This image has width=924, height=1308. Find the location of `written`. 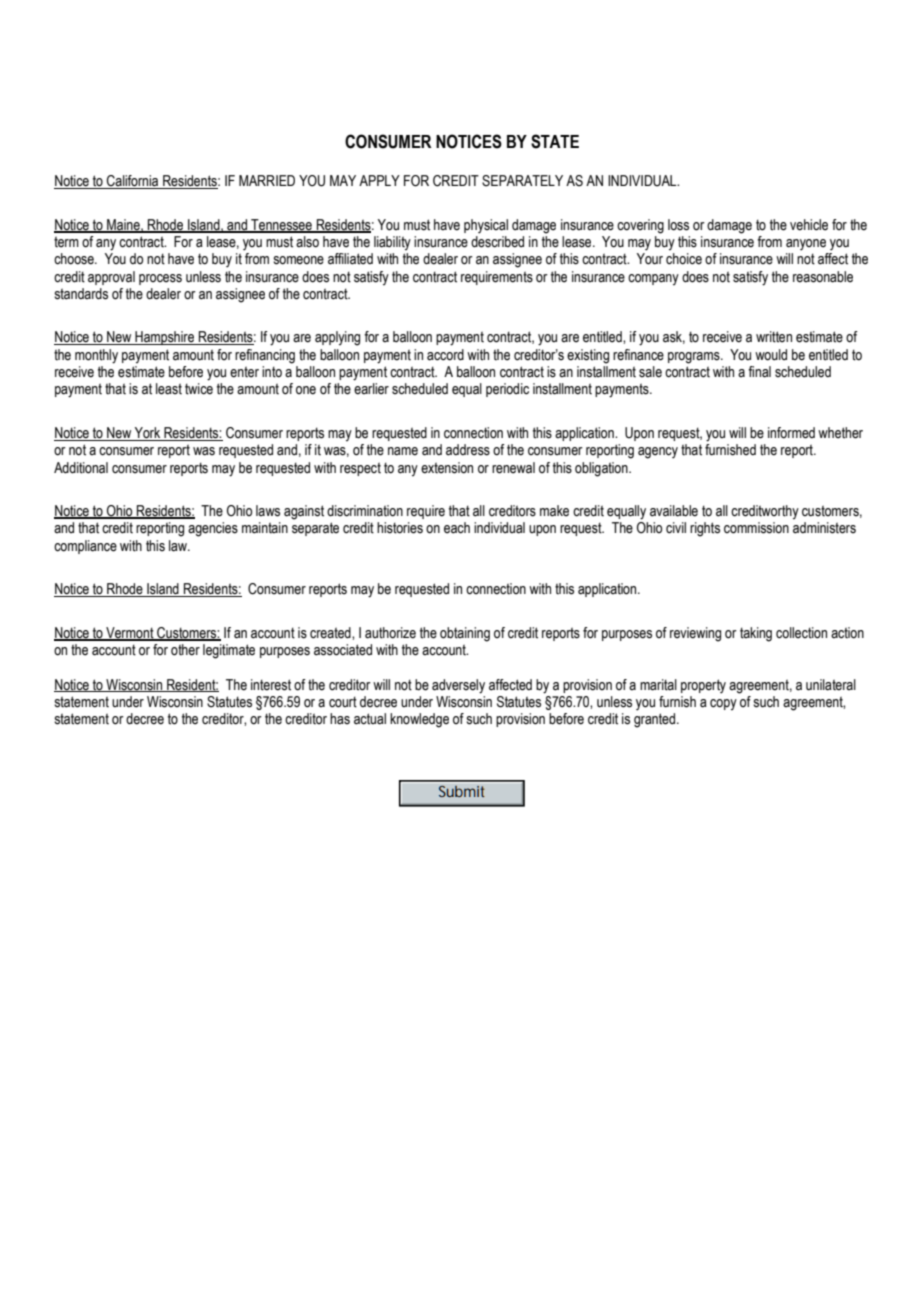

written is located at coordinates (774, 337).
